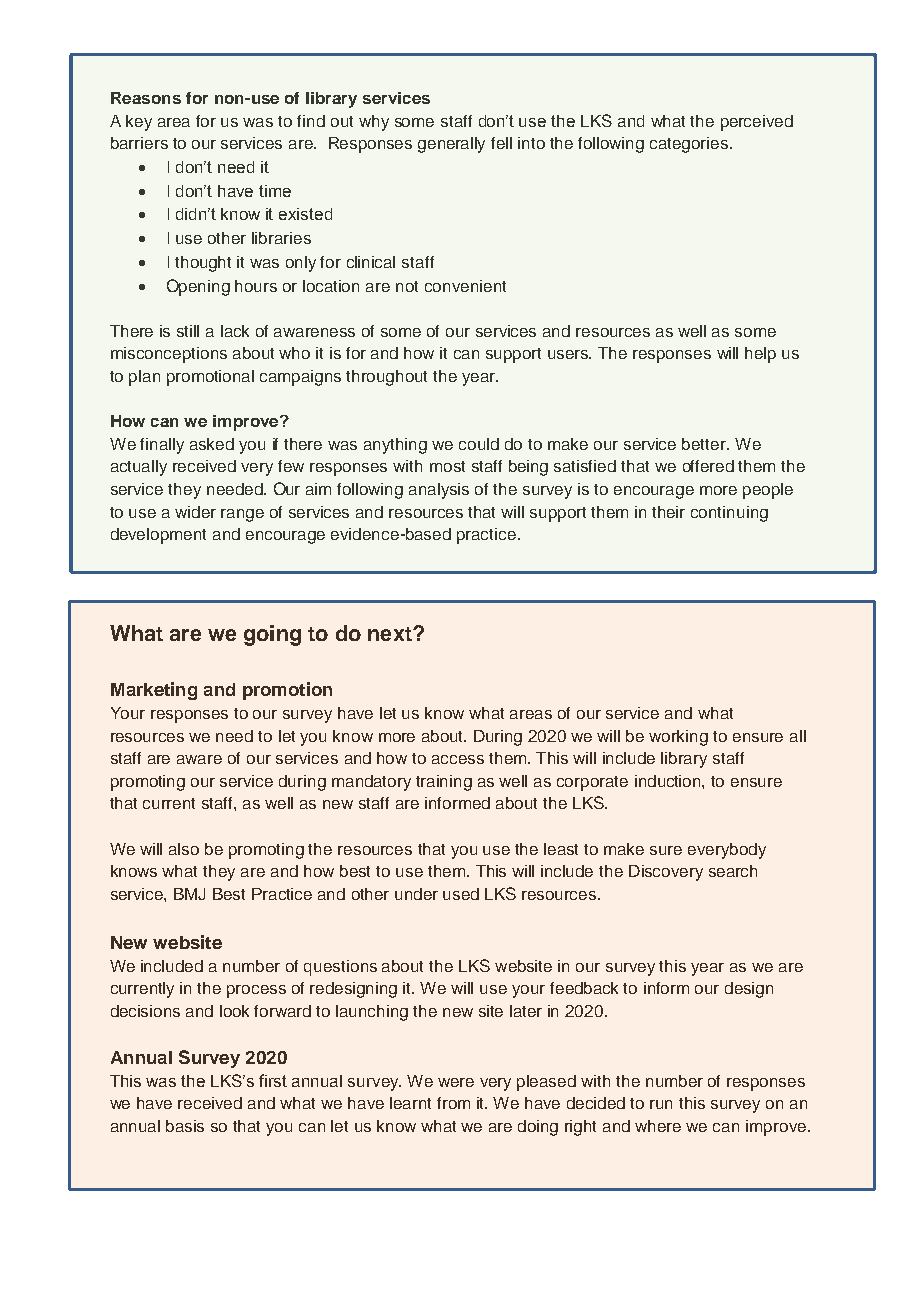  I want to click on key, so click(139, 123).
